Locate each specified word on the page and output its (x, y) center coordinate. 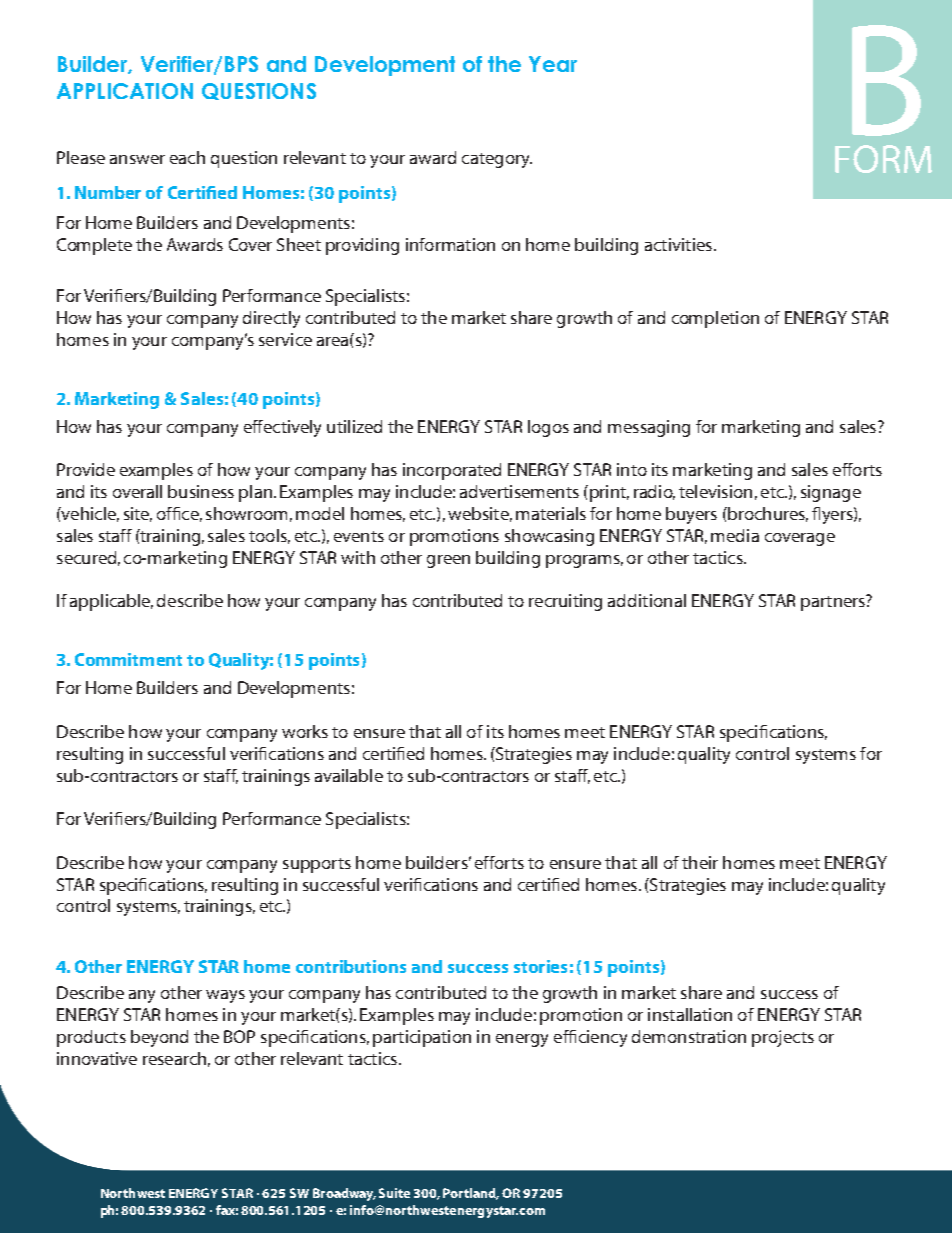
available (349, 775)
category (497, 160)
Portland (471, 1194)
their (700, 862)
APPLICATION (125, 91)
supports (317, 865)
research (174, 1058)
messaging (649, 428)
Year (553, 64)
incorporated (452, 471)
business (201, 491)
